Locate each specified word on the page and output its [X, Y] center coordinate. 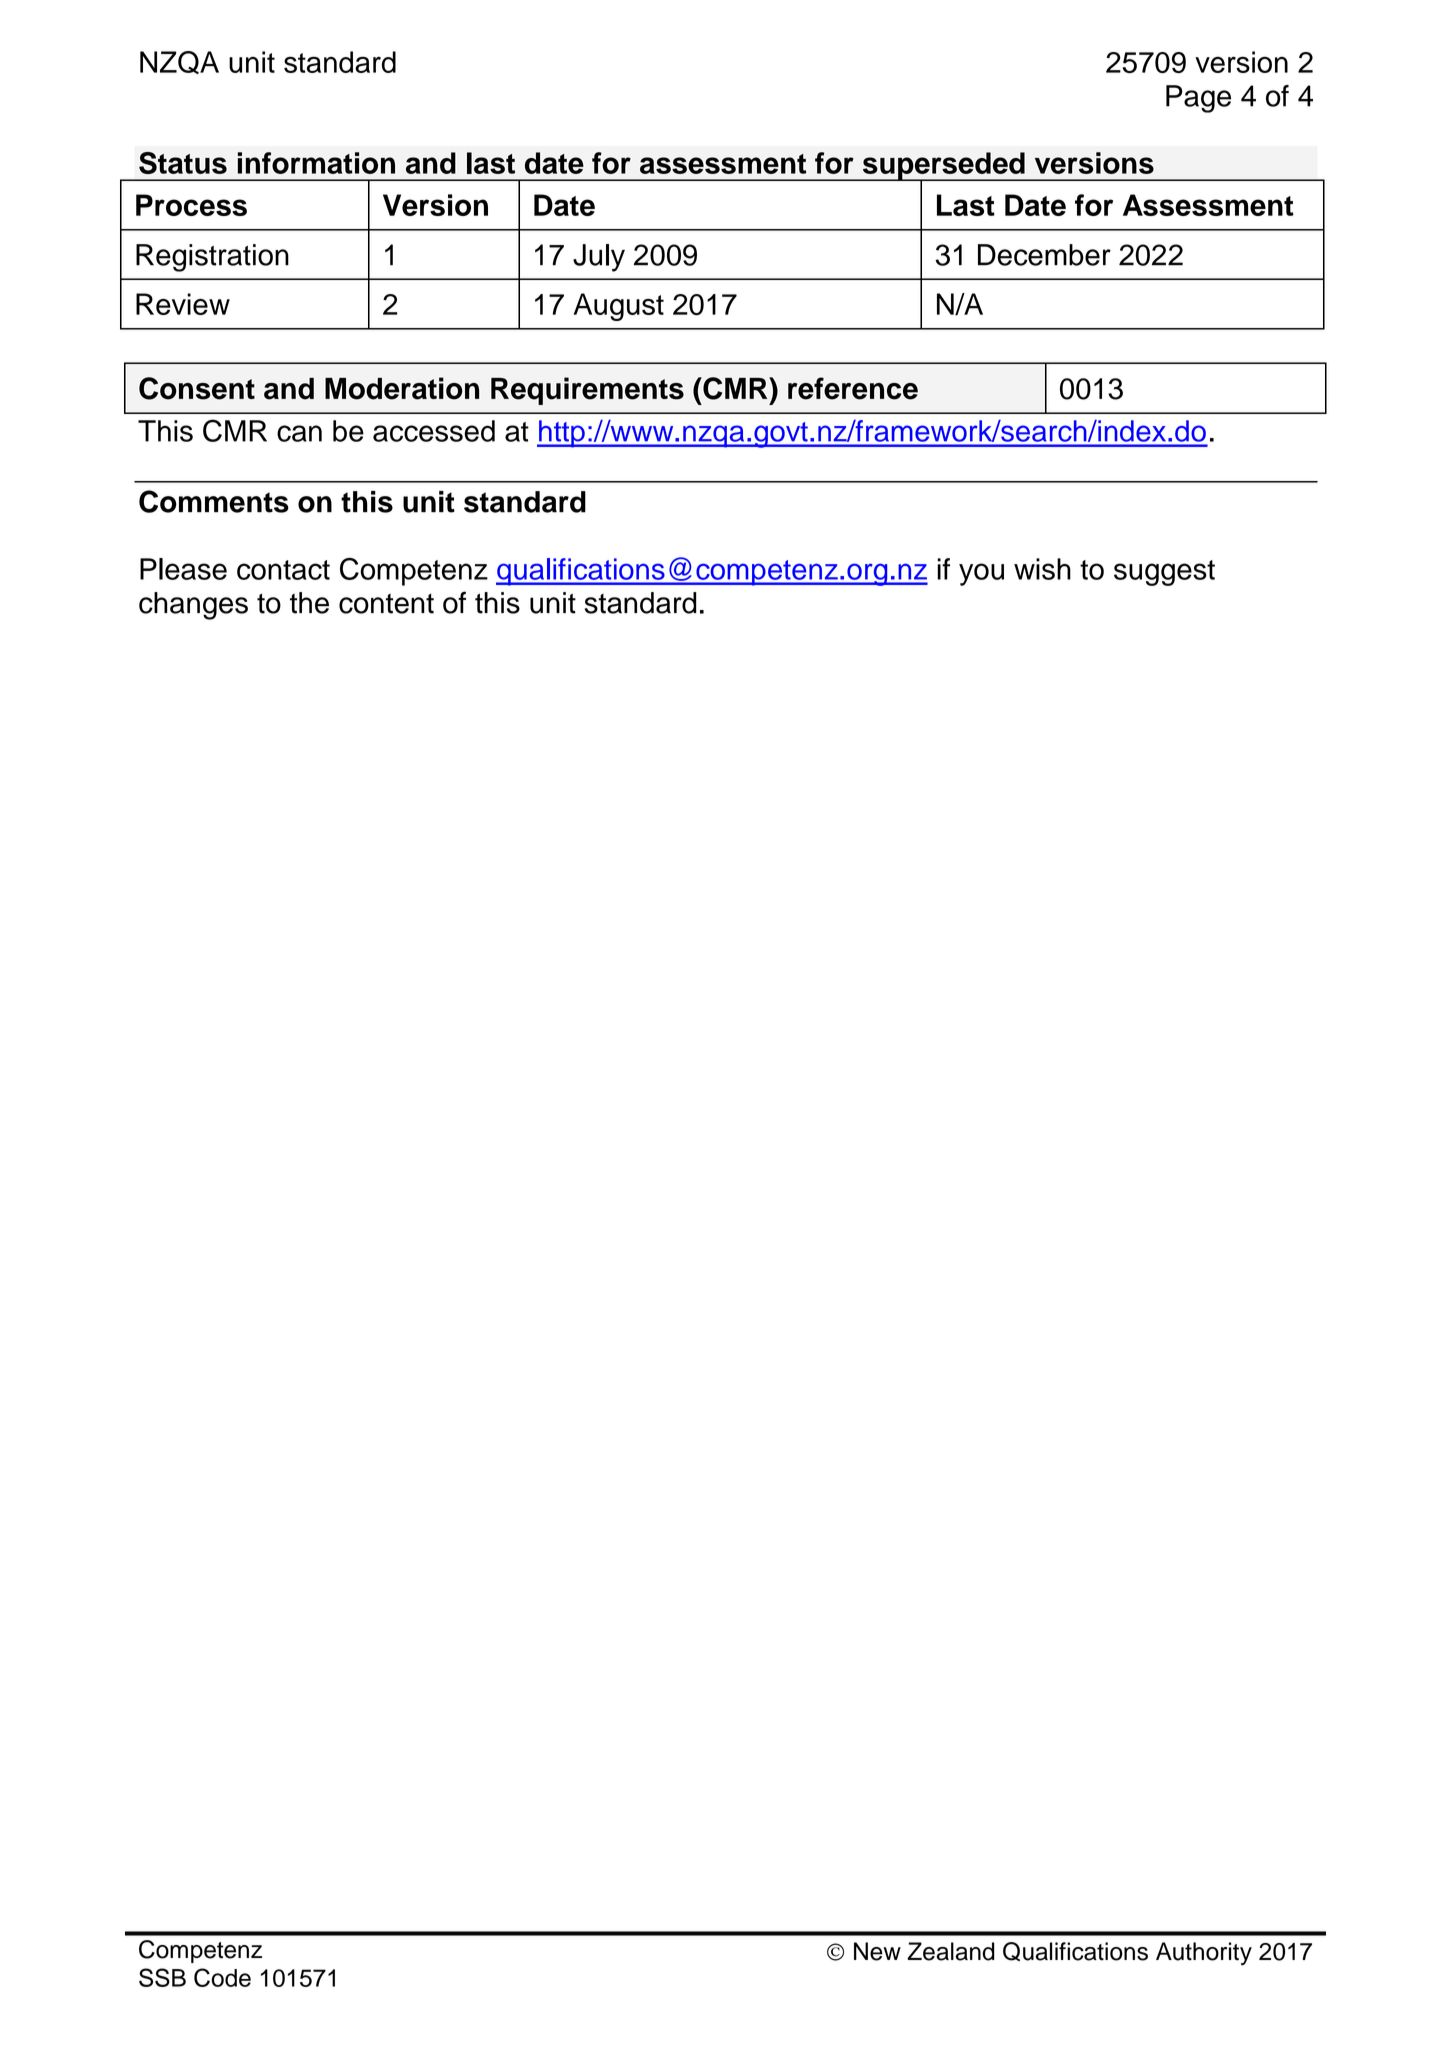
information [316, 163]
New [877, 1951]
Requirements [587, 391]
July [599, 258]
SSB [162, 1977]
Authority [1204, 1954]
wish [1042, 569]
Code [222, 1977]
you [981, 574]
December [1044, 255]
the [309, 603]
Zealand [951, 1951]
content [386, 604]
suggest [1164, 573]
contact [283, 570]
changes [193, 606]
